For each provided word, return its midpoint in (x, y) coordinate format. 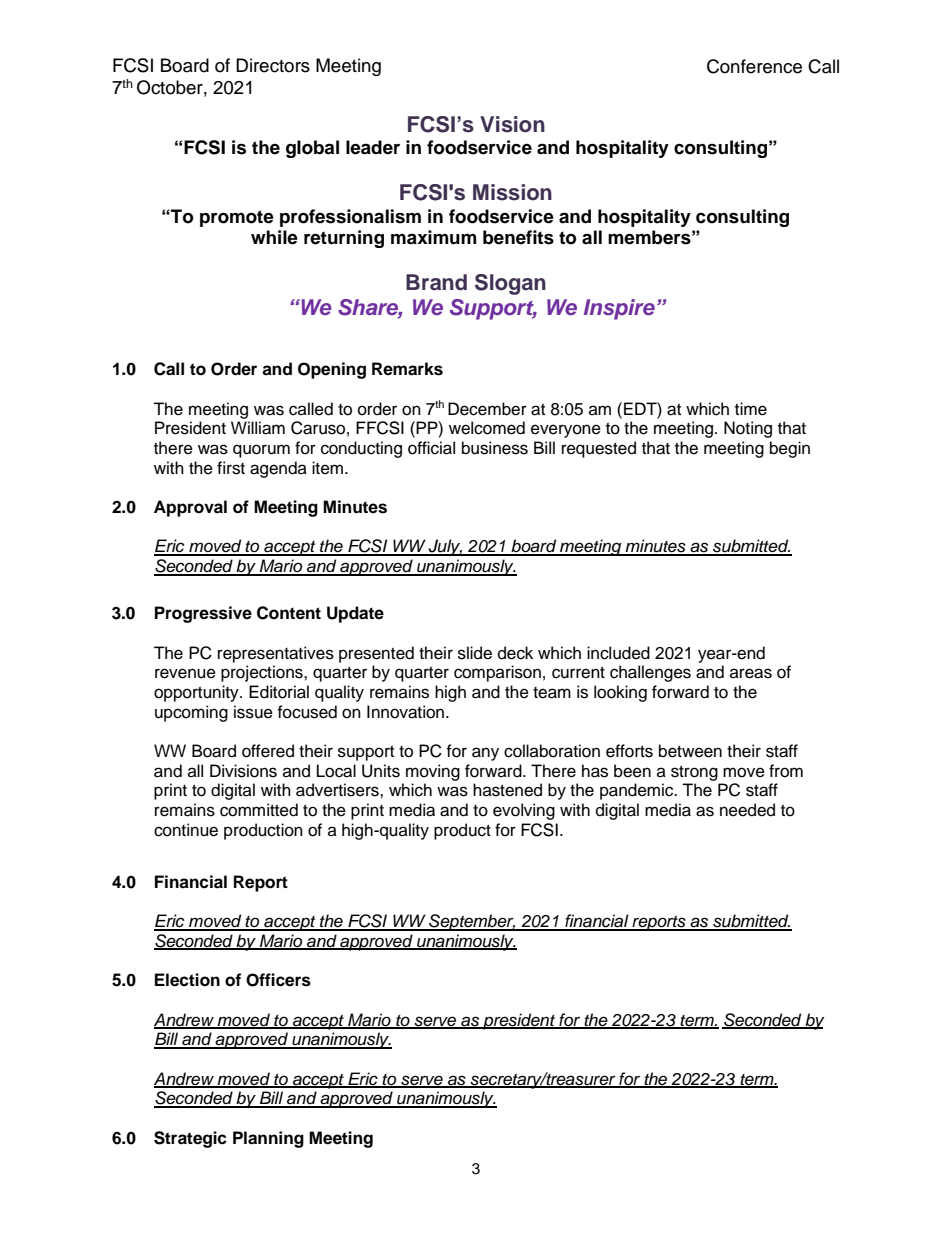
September (471, 922)
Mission (512, 192)
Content (289, 613)
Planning (268, 1139)
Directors (273, 65)
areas (751, 673)
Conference (754, 66)
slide (475, 653)
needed (747, 810)
